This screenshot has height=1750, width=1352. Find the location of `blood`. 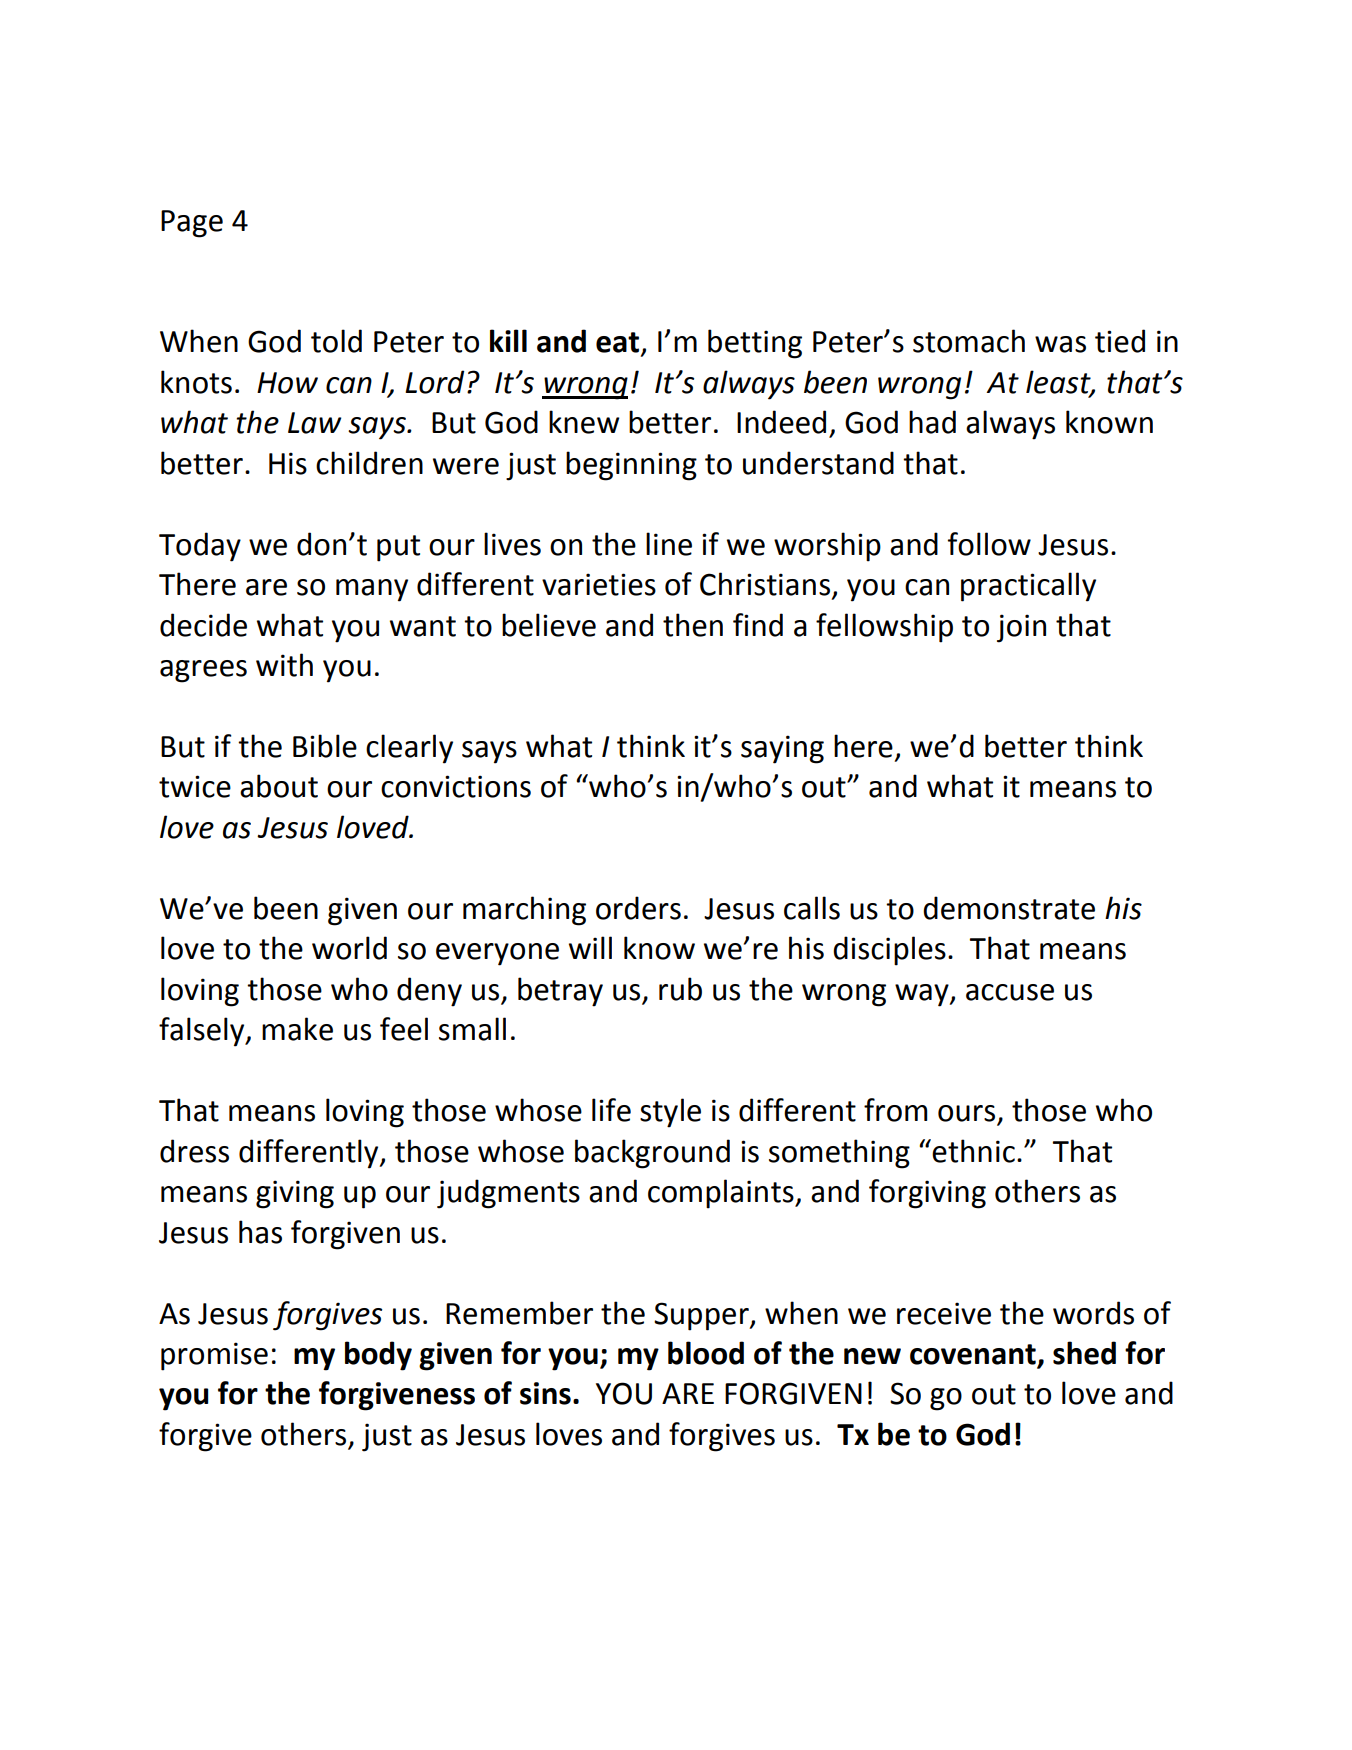

blood is located at coordinates (706, 1353).
